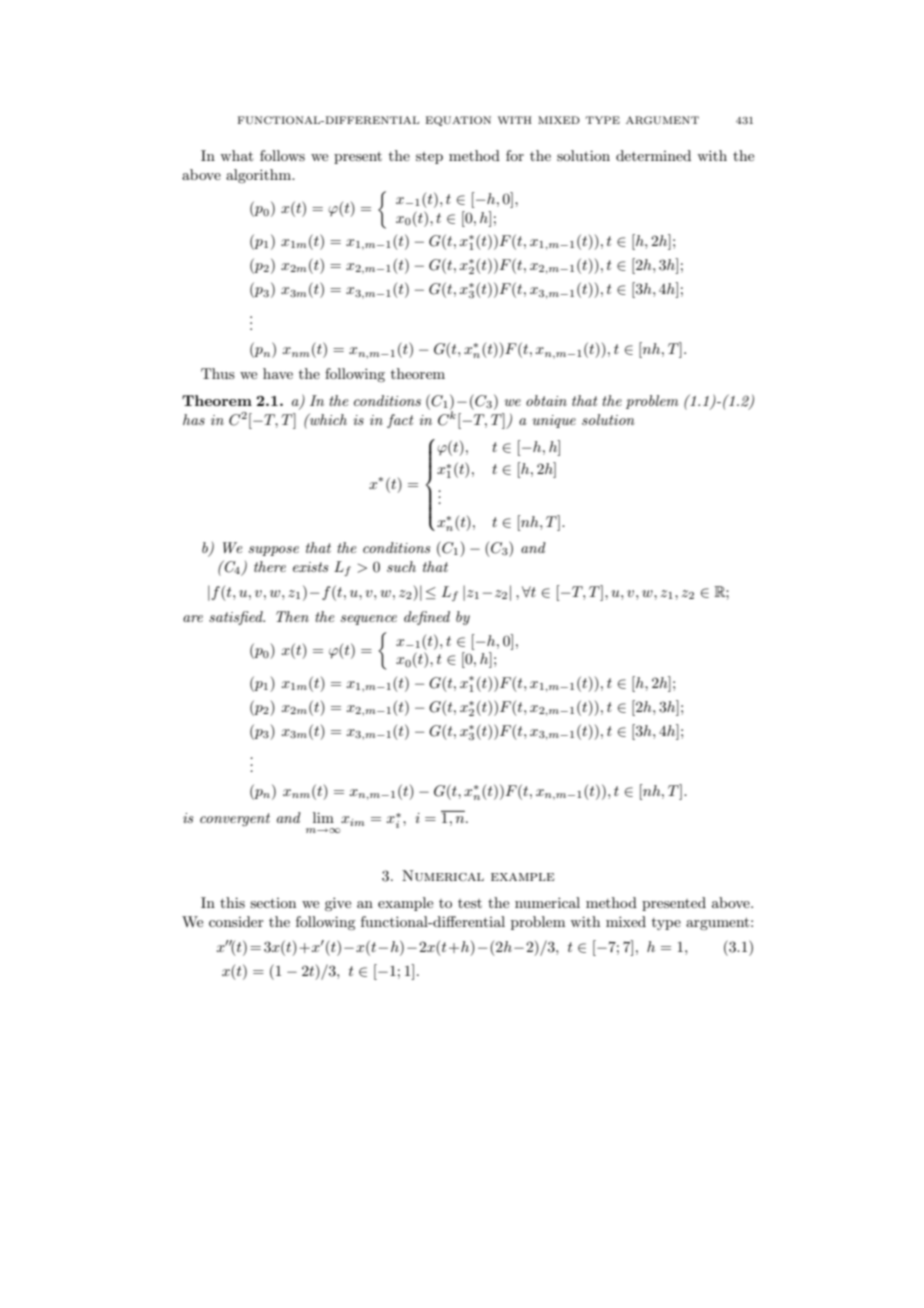 This image has height=1308, width=924. I want to click on step, so click(429, 158).
